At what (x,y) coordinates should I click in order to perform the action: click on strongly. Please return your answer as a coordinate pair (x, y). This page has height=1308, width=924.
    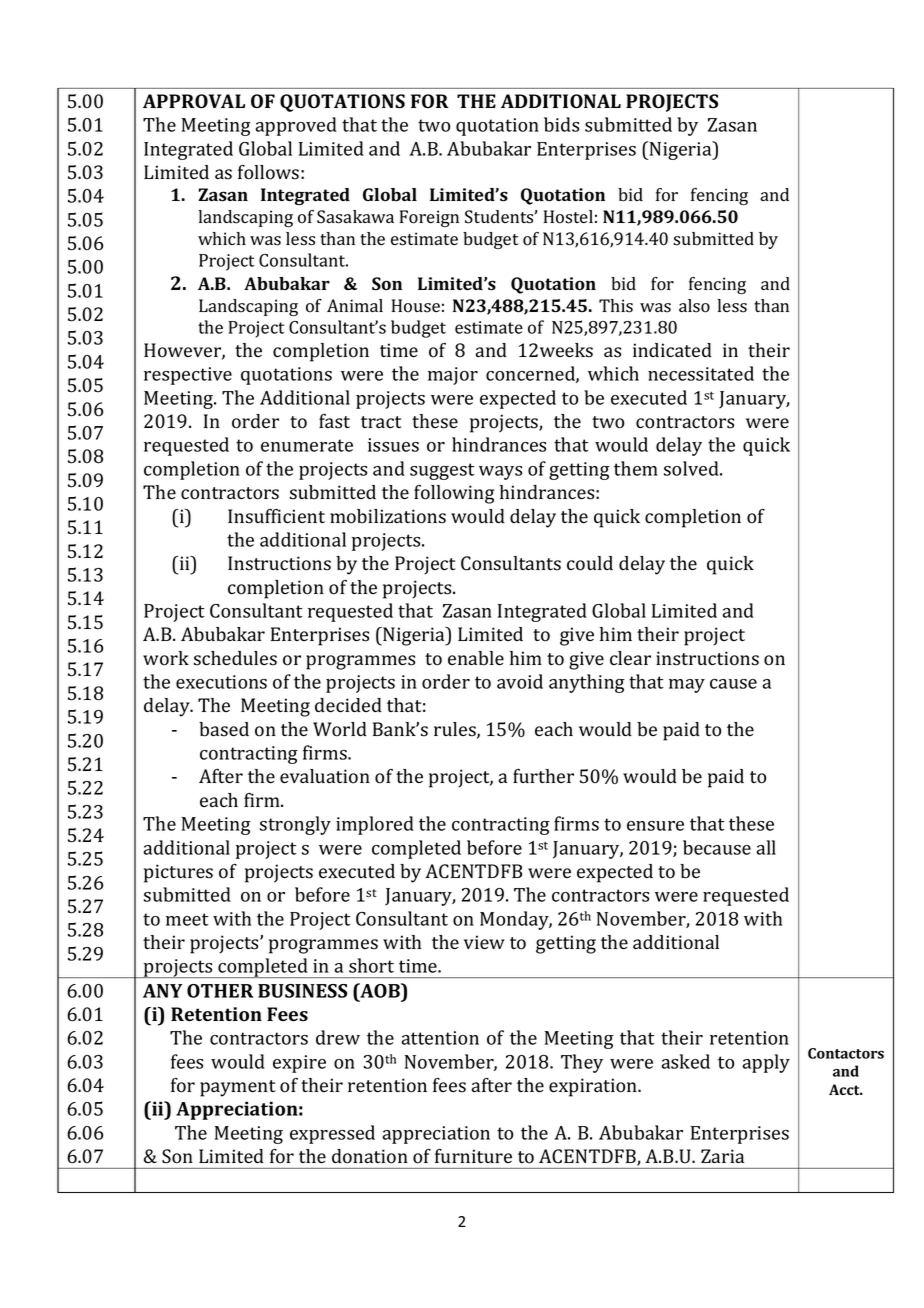
    Looking at the image, I should click on (295, 825).
